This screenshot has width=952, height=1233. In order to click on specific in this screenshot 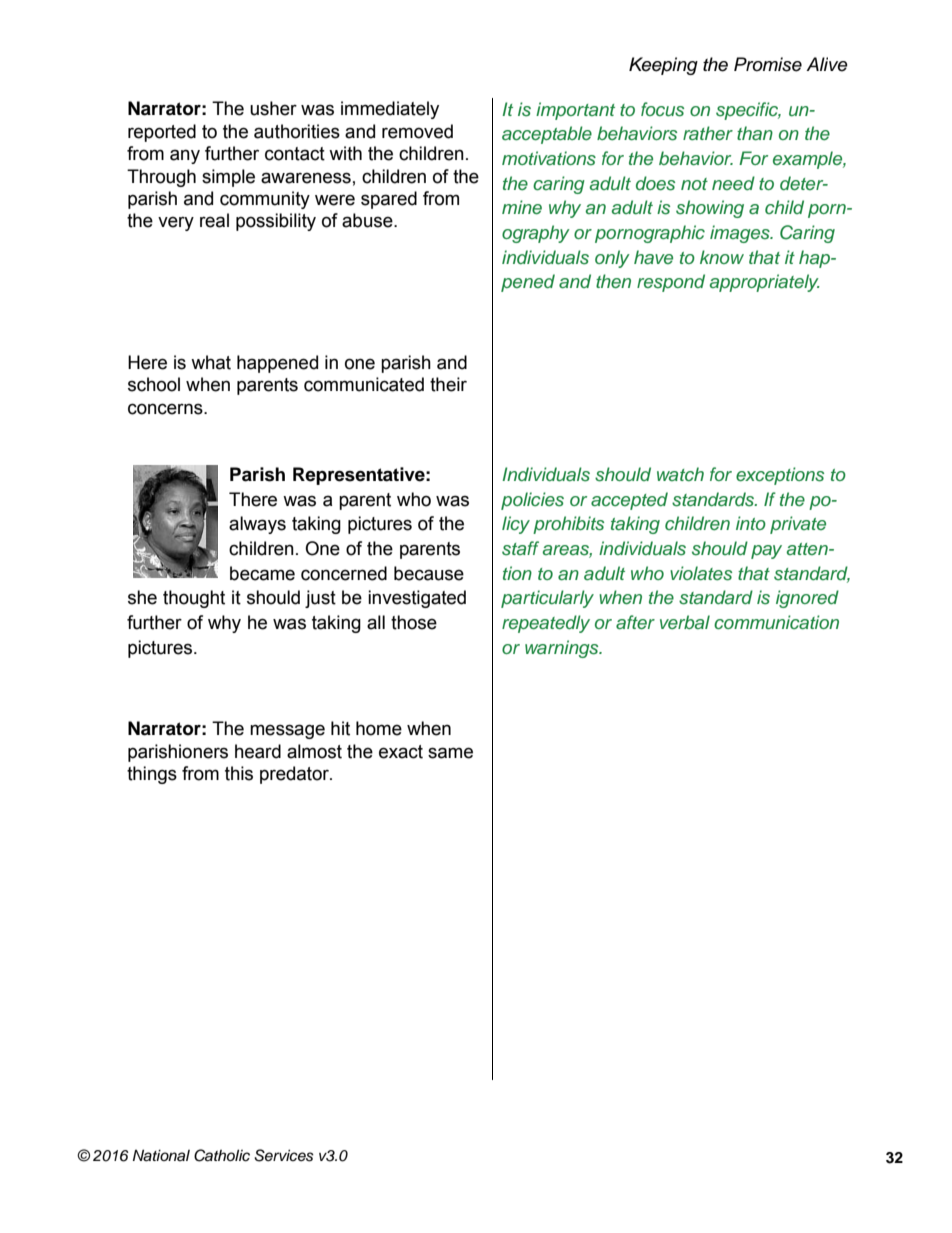, I will do `click(748, 111)`.
